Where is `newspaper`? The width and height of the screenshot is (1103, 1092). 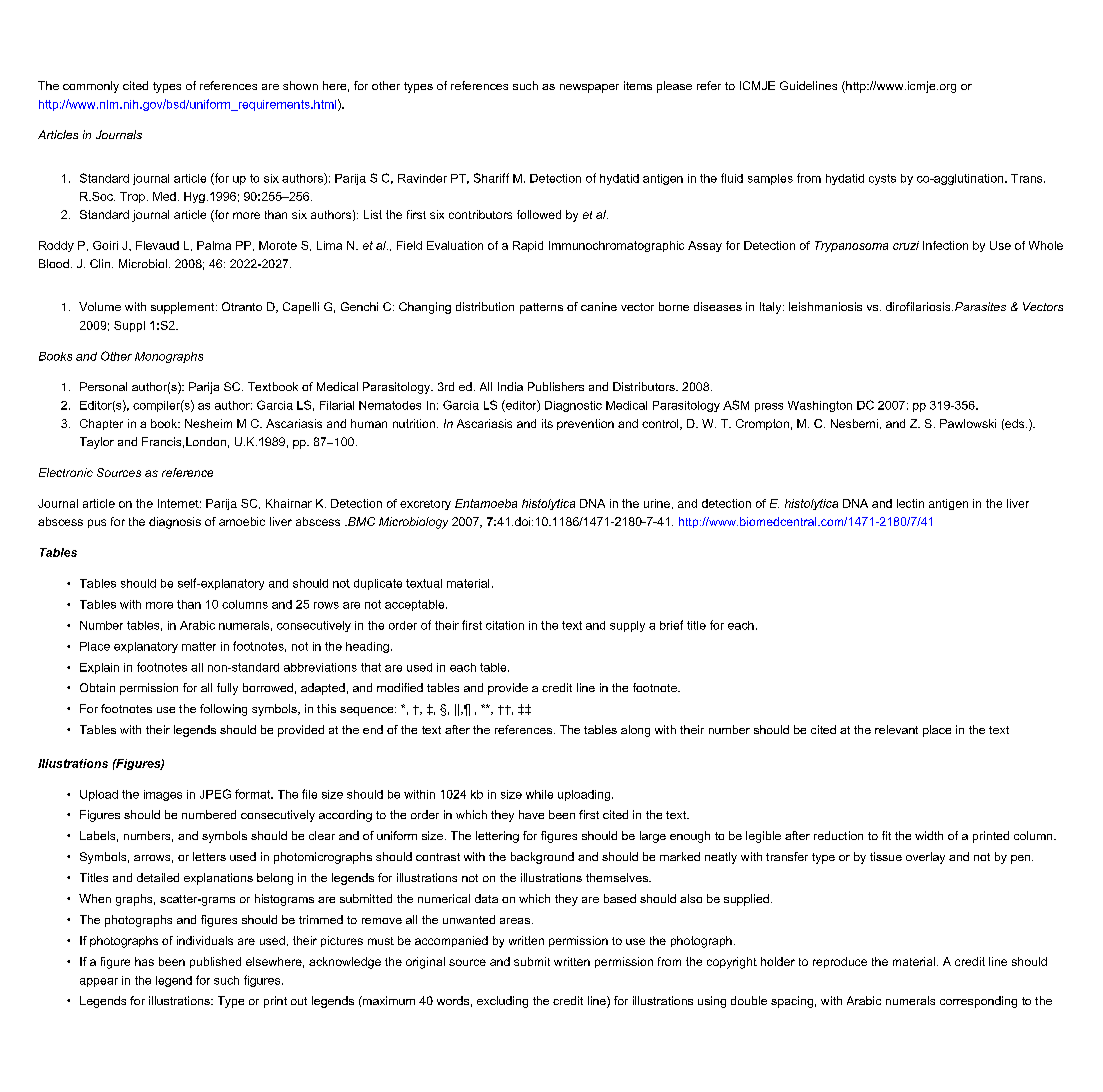 newspaper is located at coordinates (589, 88).
